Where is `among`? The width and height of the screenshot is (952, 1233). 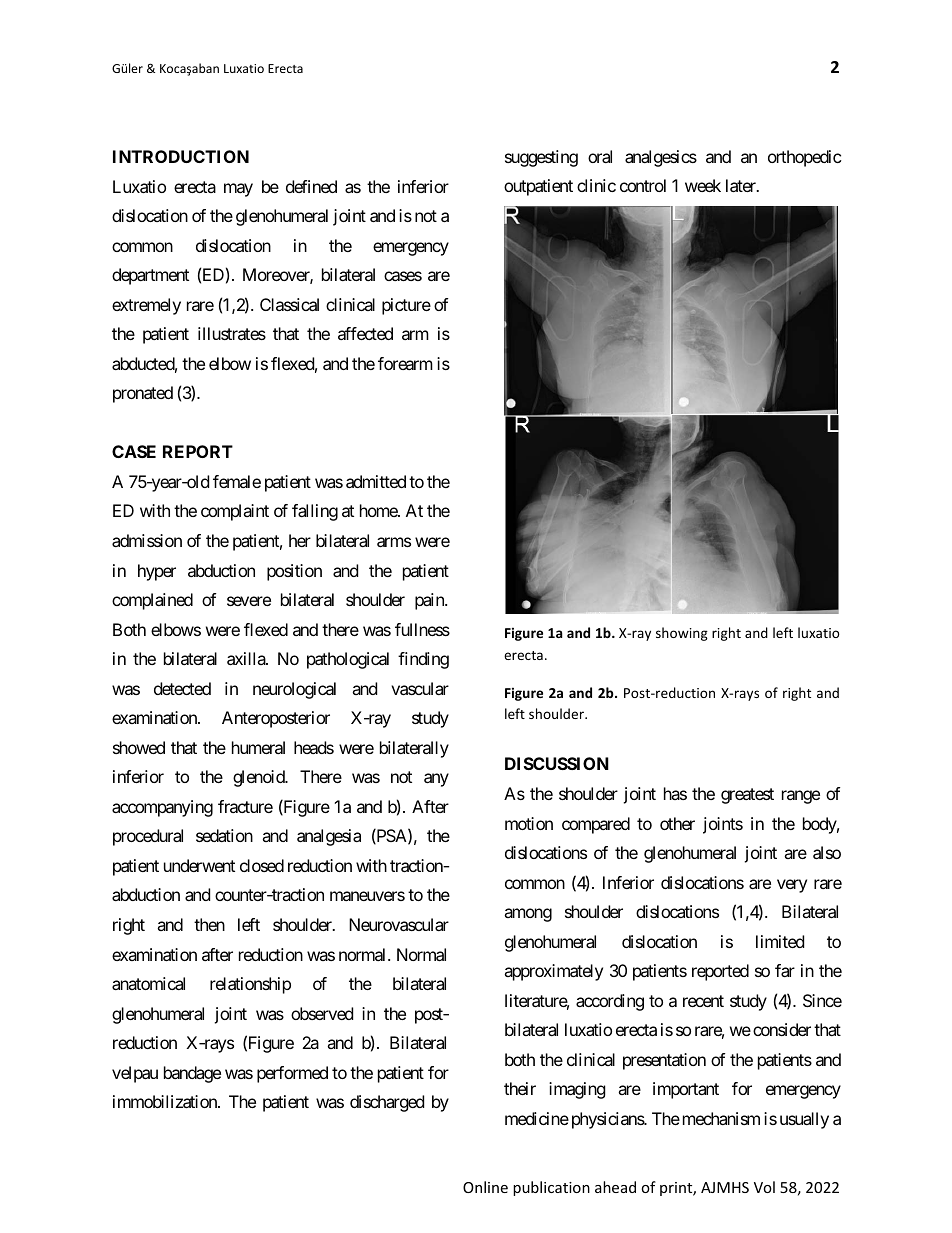 among is located at coordinates (528, 915).
